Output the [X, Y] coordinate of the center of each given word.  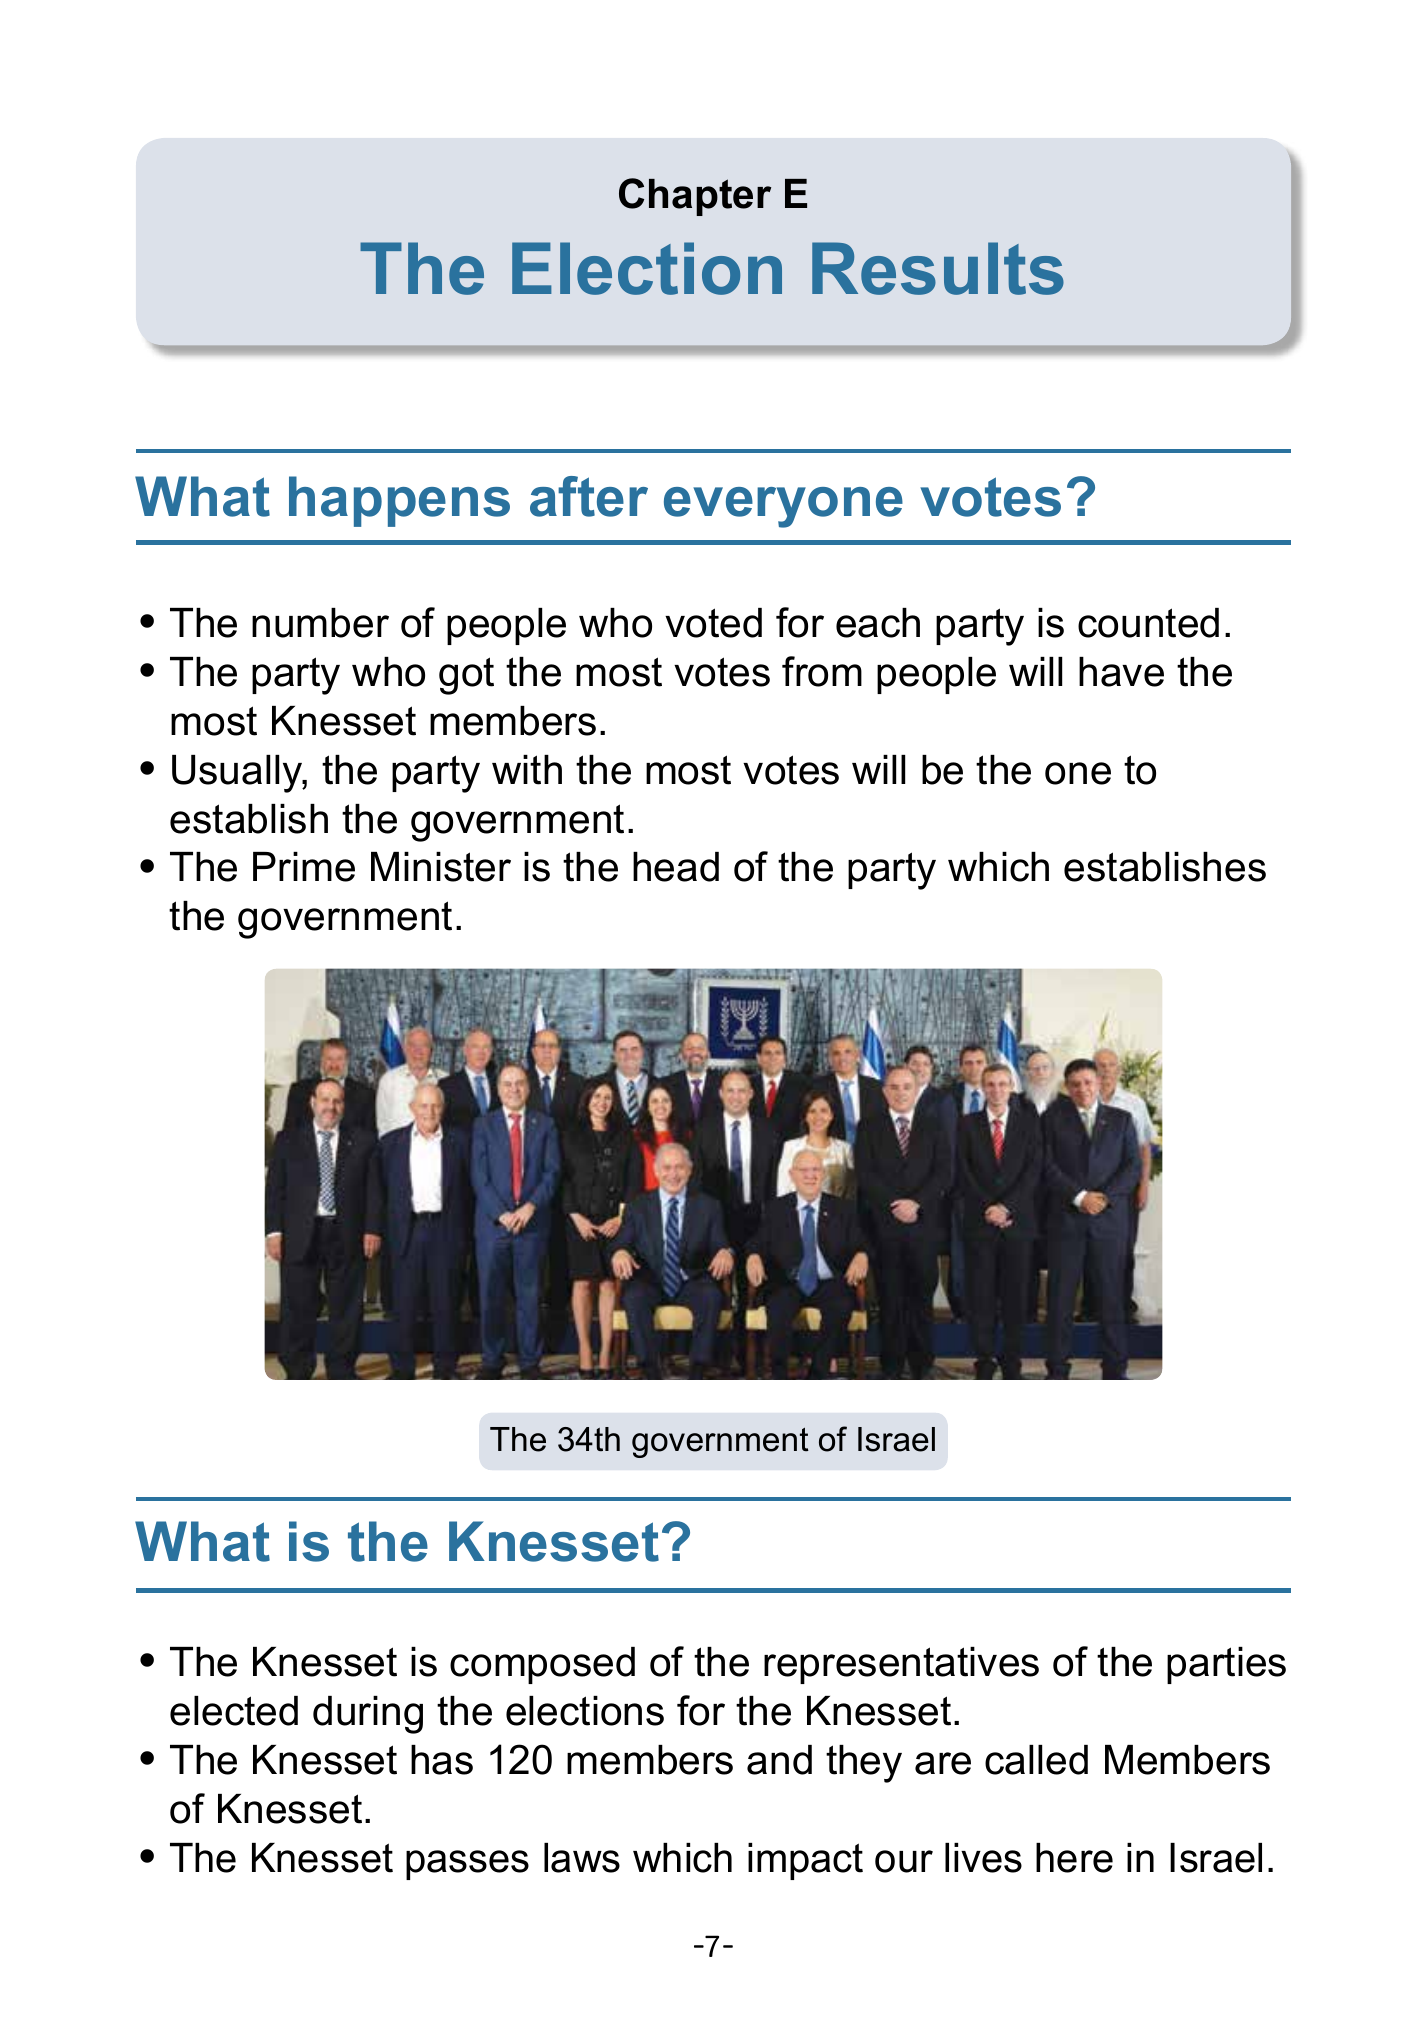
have [1121, 672]
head [676, 867]
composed [542, 1665]
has [442, 1760]
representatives [901, 1665]
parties [1226, 1665]
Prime [304, 867]
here [1074, 1858]
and [779, 1760]
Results [938, 268]
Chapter [695, 197]
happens [399, 501]
